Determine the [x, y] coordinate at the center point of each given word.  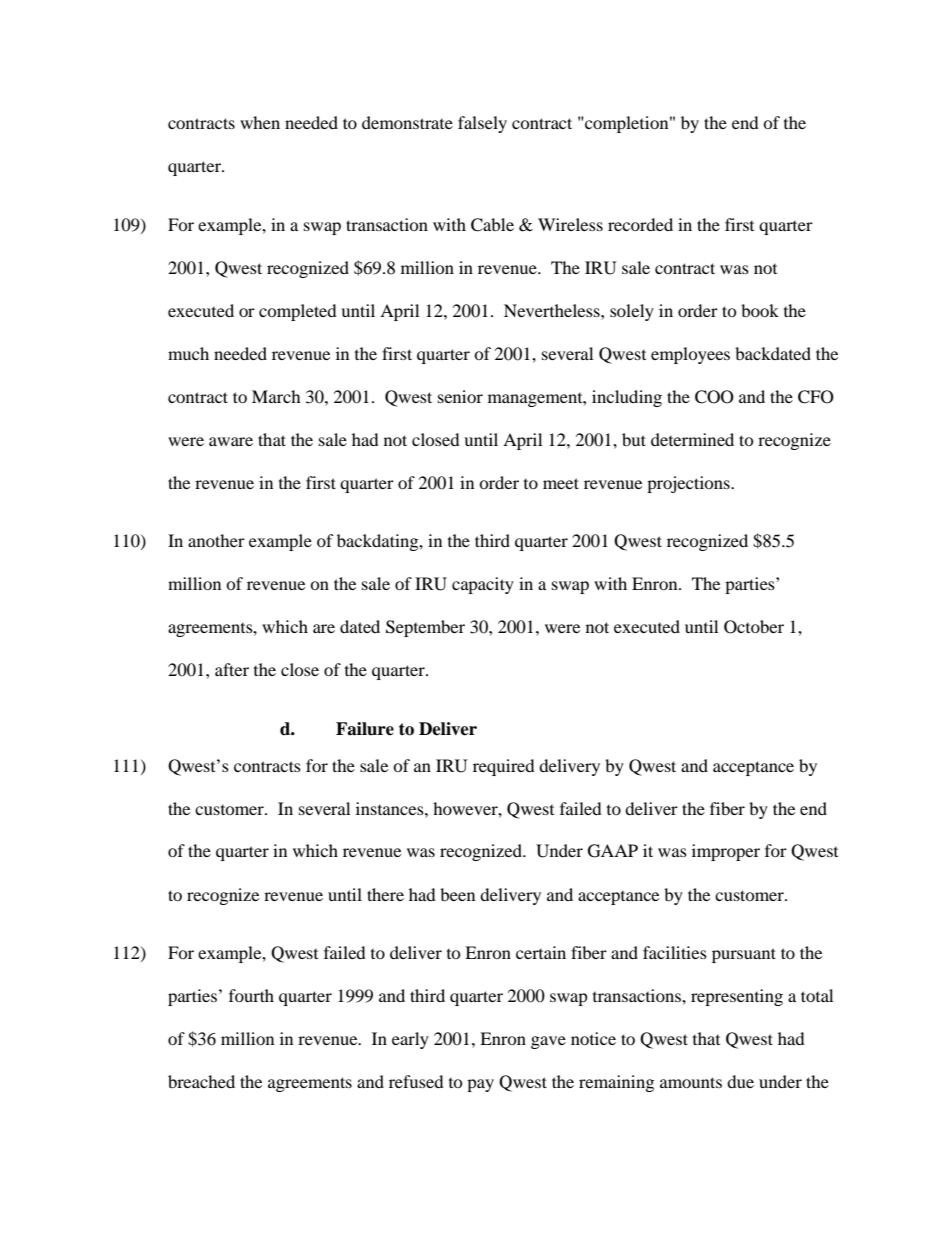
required [504, 767]
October [754, 627]
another [216, 540]
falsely [482, 124]
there [385, 894]
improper [726, 852]
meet [561, 483]
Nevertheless [553, 310]
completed [298, 312]
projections [689, 484]
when [260, 122]
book [760, 310]
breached [201, 1081]
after [232, 669]
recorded [640, 224]
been [457, 894]
